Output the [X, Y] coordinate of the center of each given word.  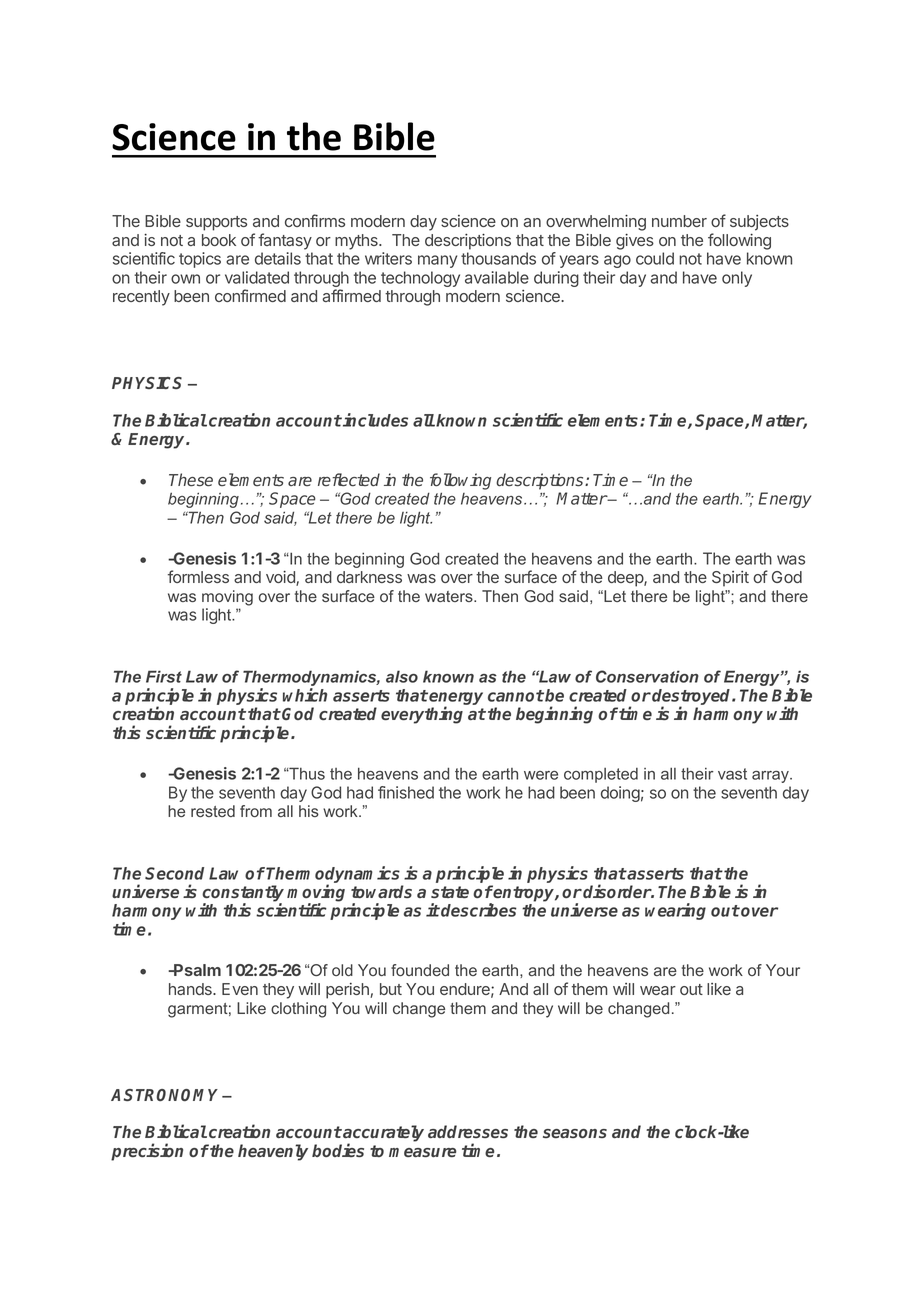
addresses [468, 1131]
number [679, 221]
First [164, 676]
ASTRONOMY [167, 1095]
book [219, 240]
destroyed [692, 698]
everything [422, 715]
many [437, 261]
